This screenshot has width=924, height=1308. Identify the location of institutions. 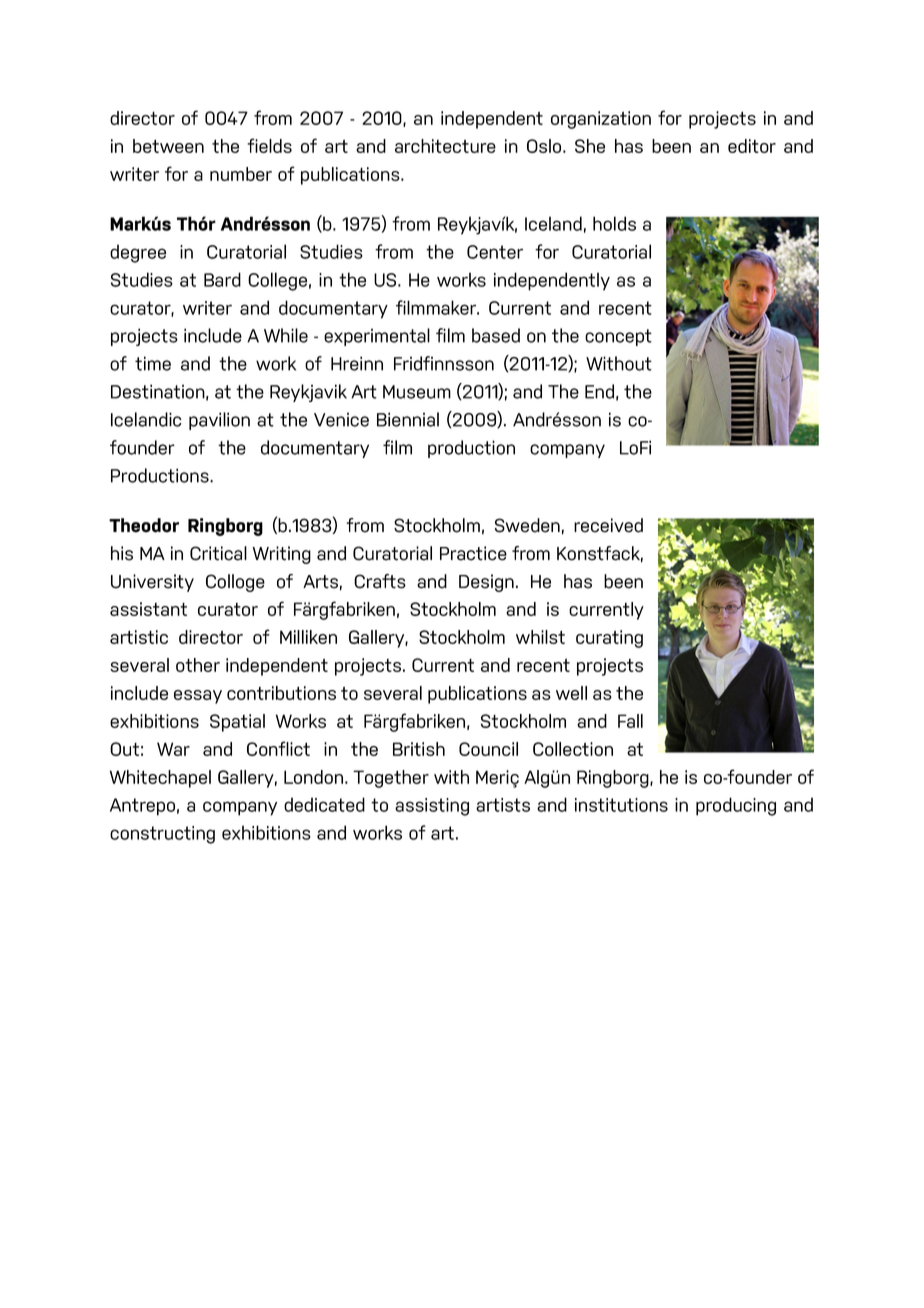
(621, 805).
